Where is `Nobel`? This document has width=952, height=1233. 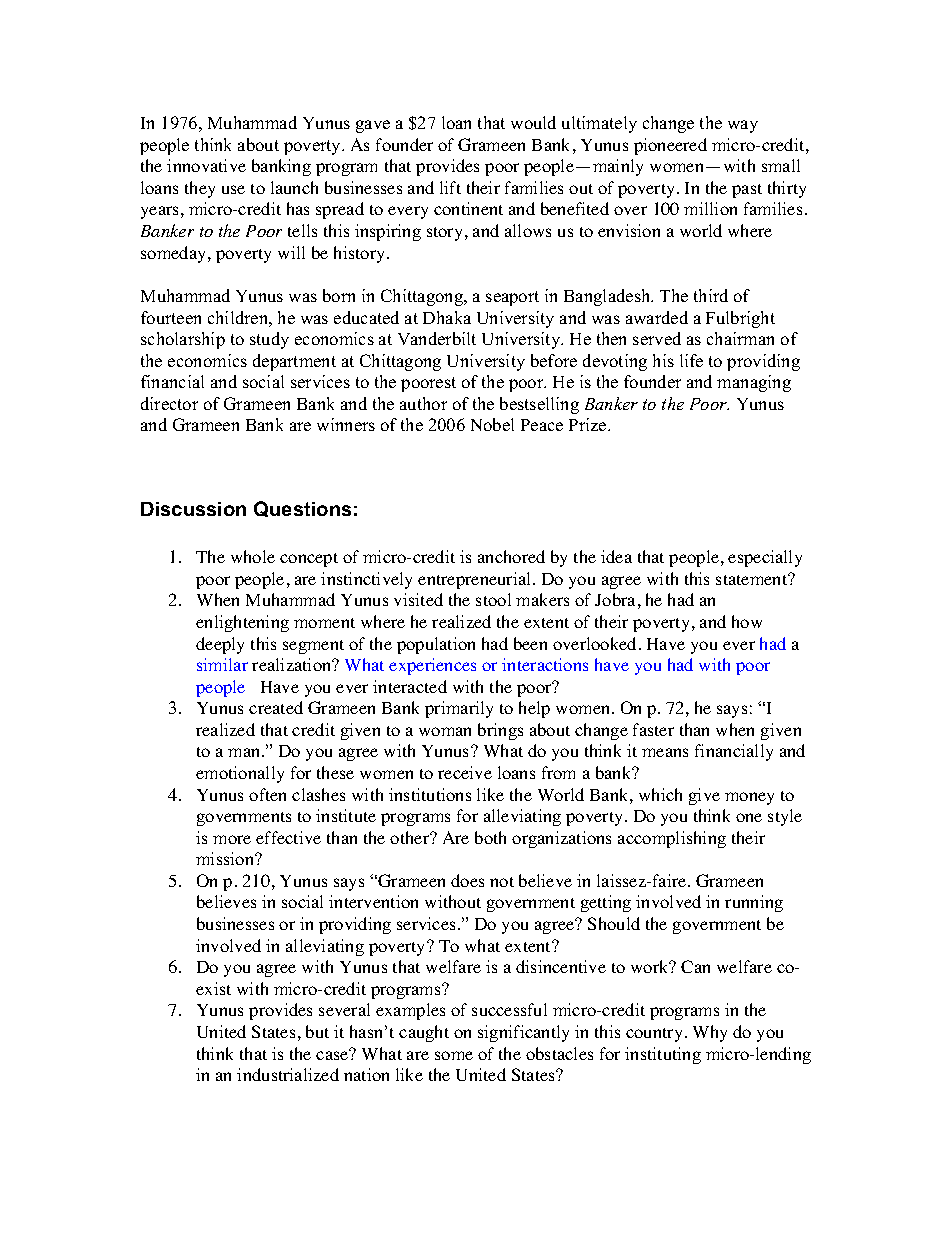
Nobel is located at coordinates (492, 424).
